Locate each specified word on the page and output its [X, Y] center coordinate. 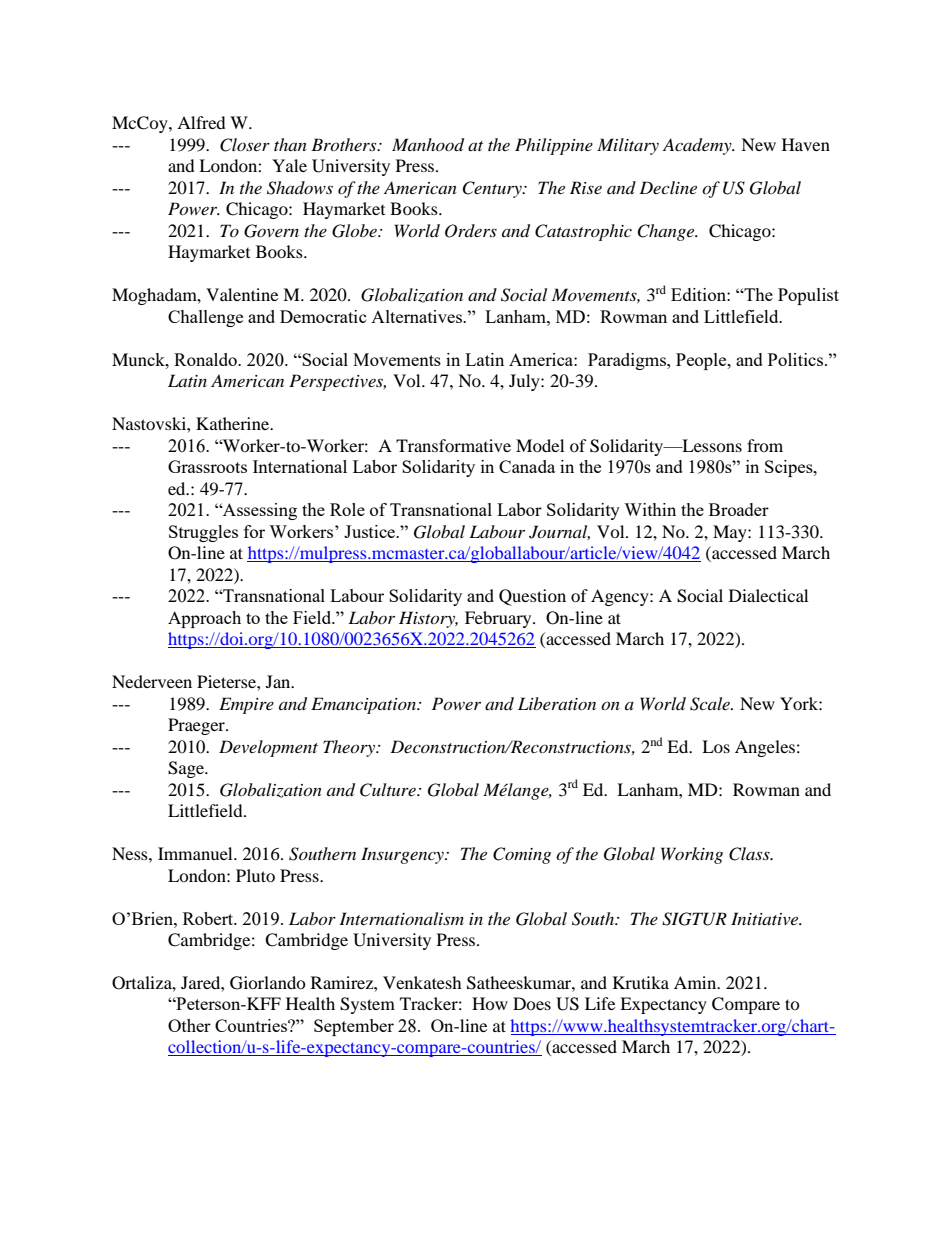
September [354, 1027]
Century [493, 189]
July [525, 382]
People [702, 361]
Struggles [203, 533]
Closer [245, 145]
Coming [522, 855]
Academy [698, 146]
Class [750, 854]
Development [268, 748]
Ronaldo [206, 359]
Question [532, 597]
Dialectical [768, 595]
